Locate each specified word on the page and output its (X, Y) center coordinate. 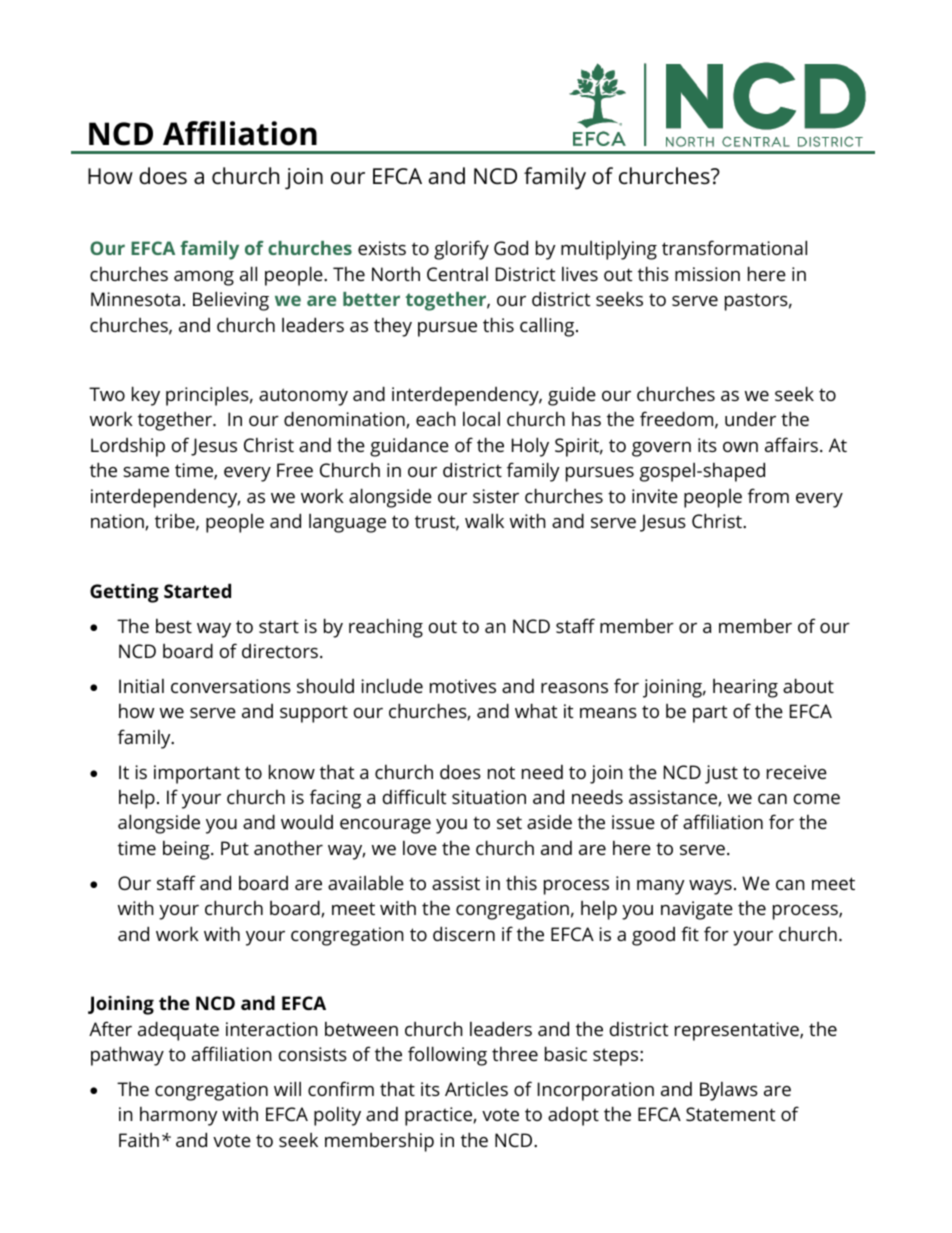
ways (710, 887)
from (768, 495)
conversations (231, 686)
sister (496, 496)
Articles (476, 1089)
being (187, 850)
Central (457, 274)
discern (464, 933)
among (204, 278)
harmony (179, 1116)
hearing (745, 688)
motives (463, 686)
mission (707, 274)
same (146, 472)
